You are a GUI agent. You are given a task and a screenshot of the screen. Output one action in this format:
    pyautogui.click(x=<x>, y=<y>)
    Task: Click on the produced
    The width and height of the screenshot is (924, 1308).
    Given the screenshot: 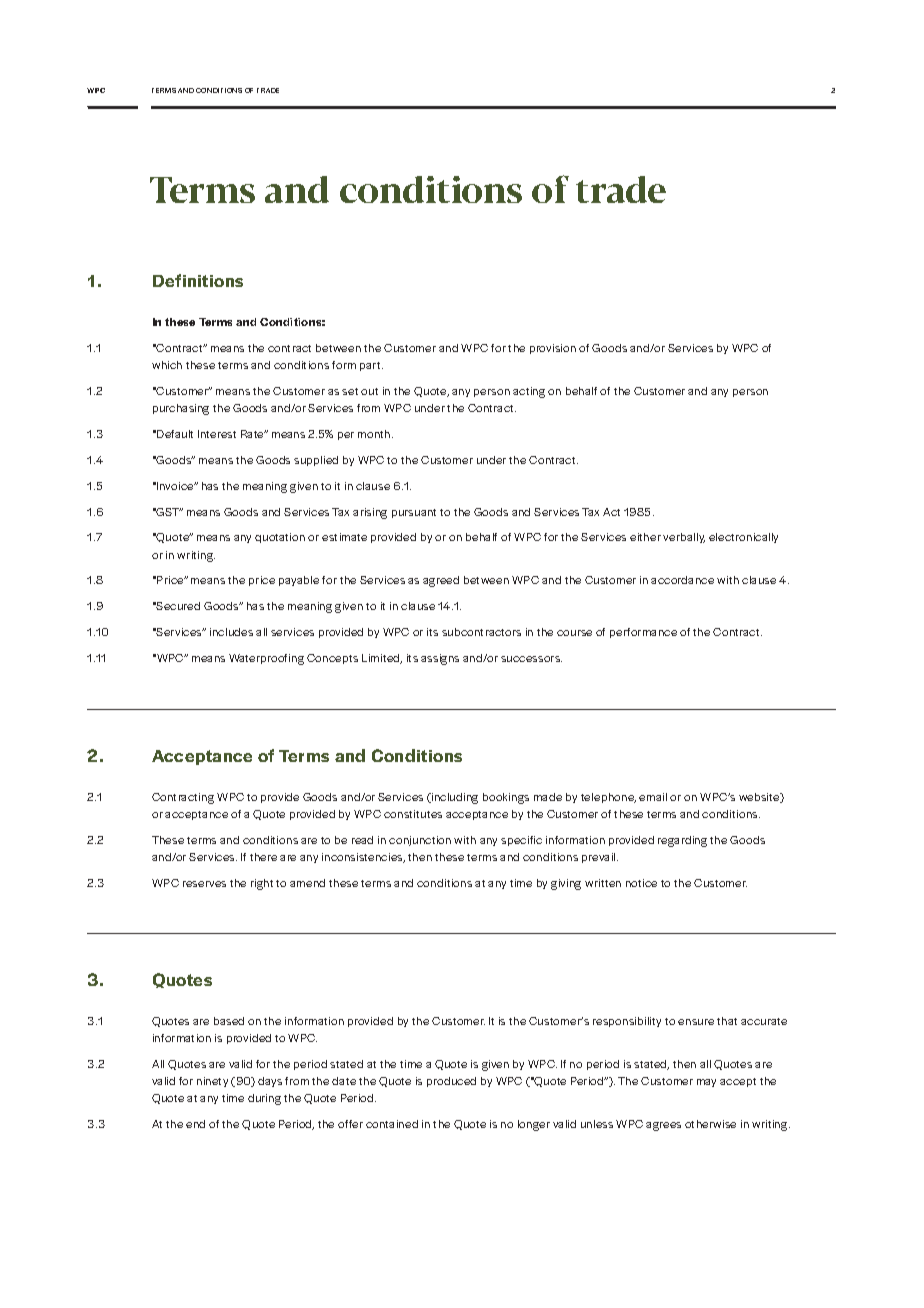 What is the action you would take?
    pyautogui.click(x=451, y=1082)
